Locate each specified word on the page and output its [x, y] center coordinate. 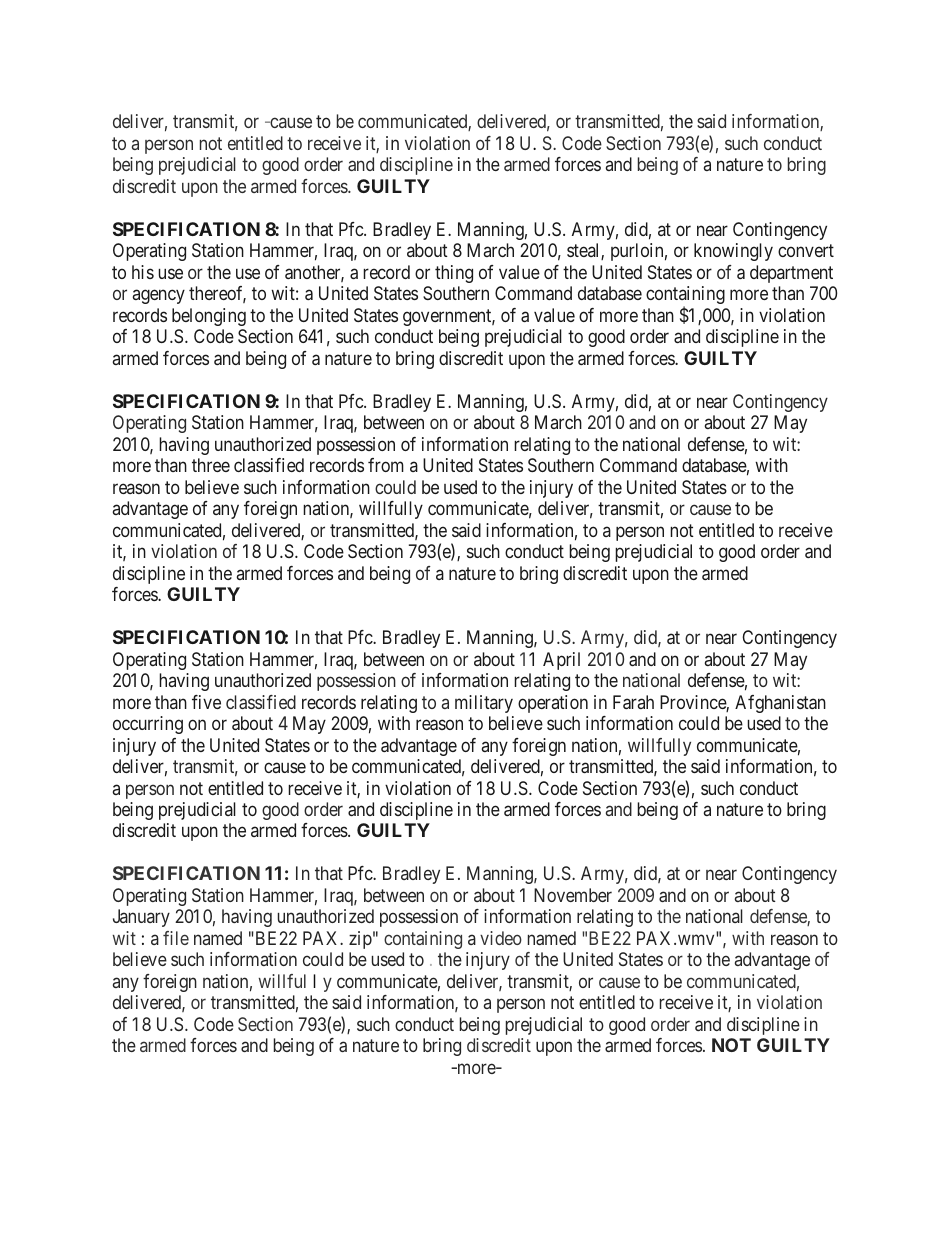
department [791, 274]
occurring [148, 725]
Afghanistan [780, 704]
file [176, 938]
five [206, 702]
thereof [217, 294]
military [484, 704]
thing [454, 274]
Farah [633, 702]
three [211, 465]
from [386, 465]
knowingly [733, 252]
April [561, 661]
